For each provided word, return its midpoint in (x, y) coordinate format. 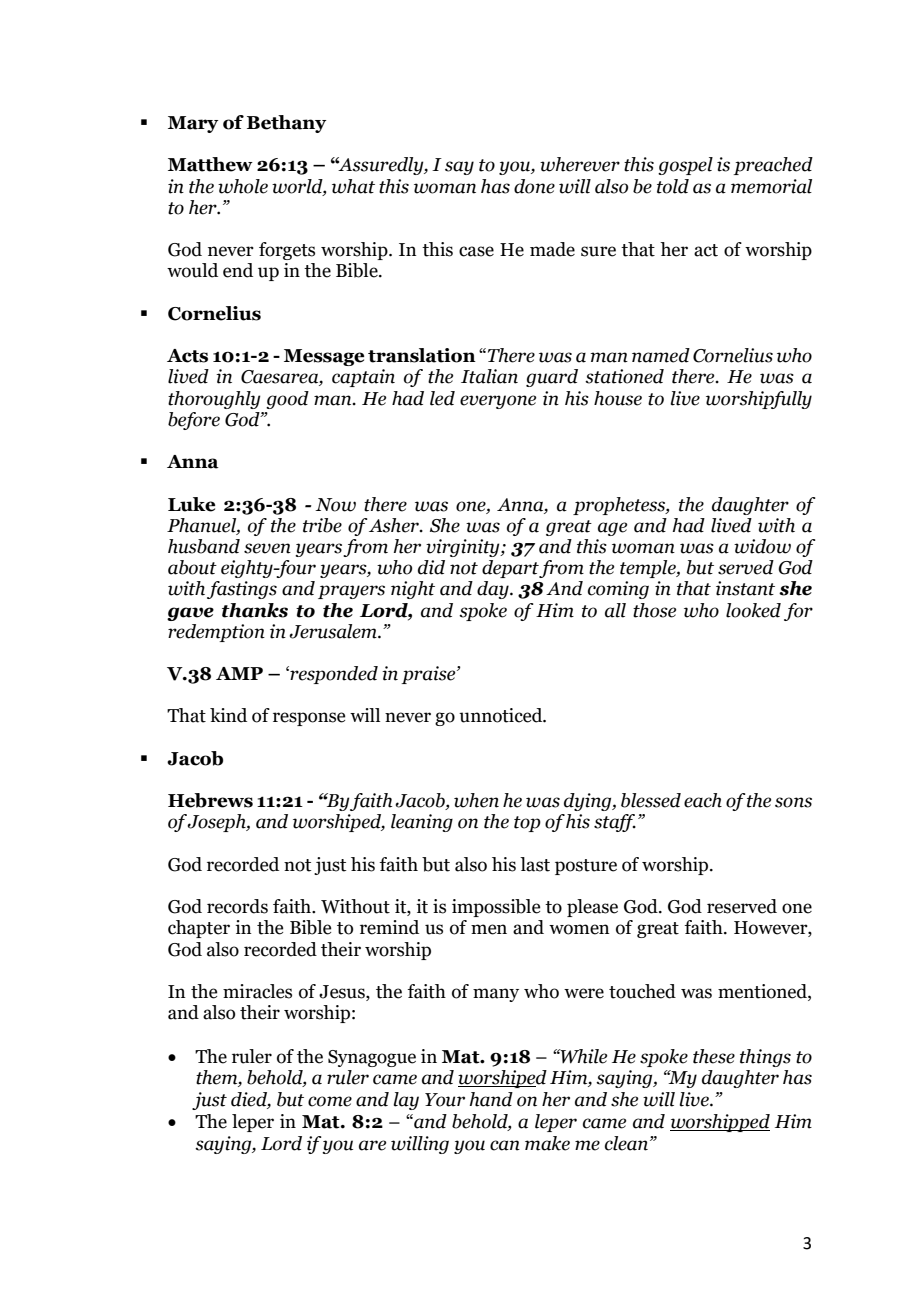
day (494, 590)
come (330, 1101)
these (714, 1056)
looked (753, 610)
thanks (255, 610)
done (534, 186)
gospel (685, 166)
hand (491, 1099)
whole (243, 186)
